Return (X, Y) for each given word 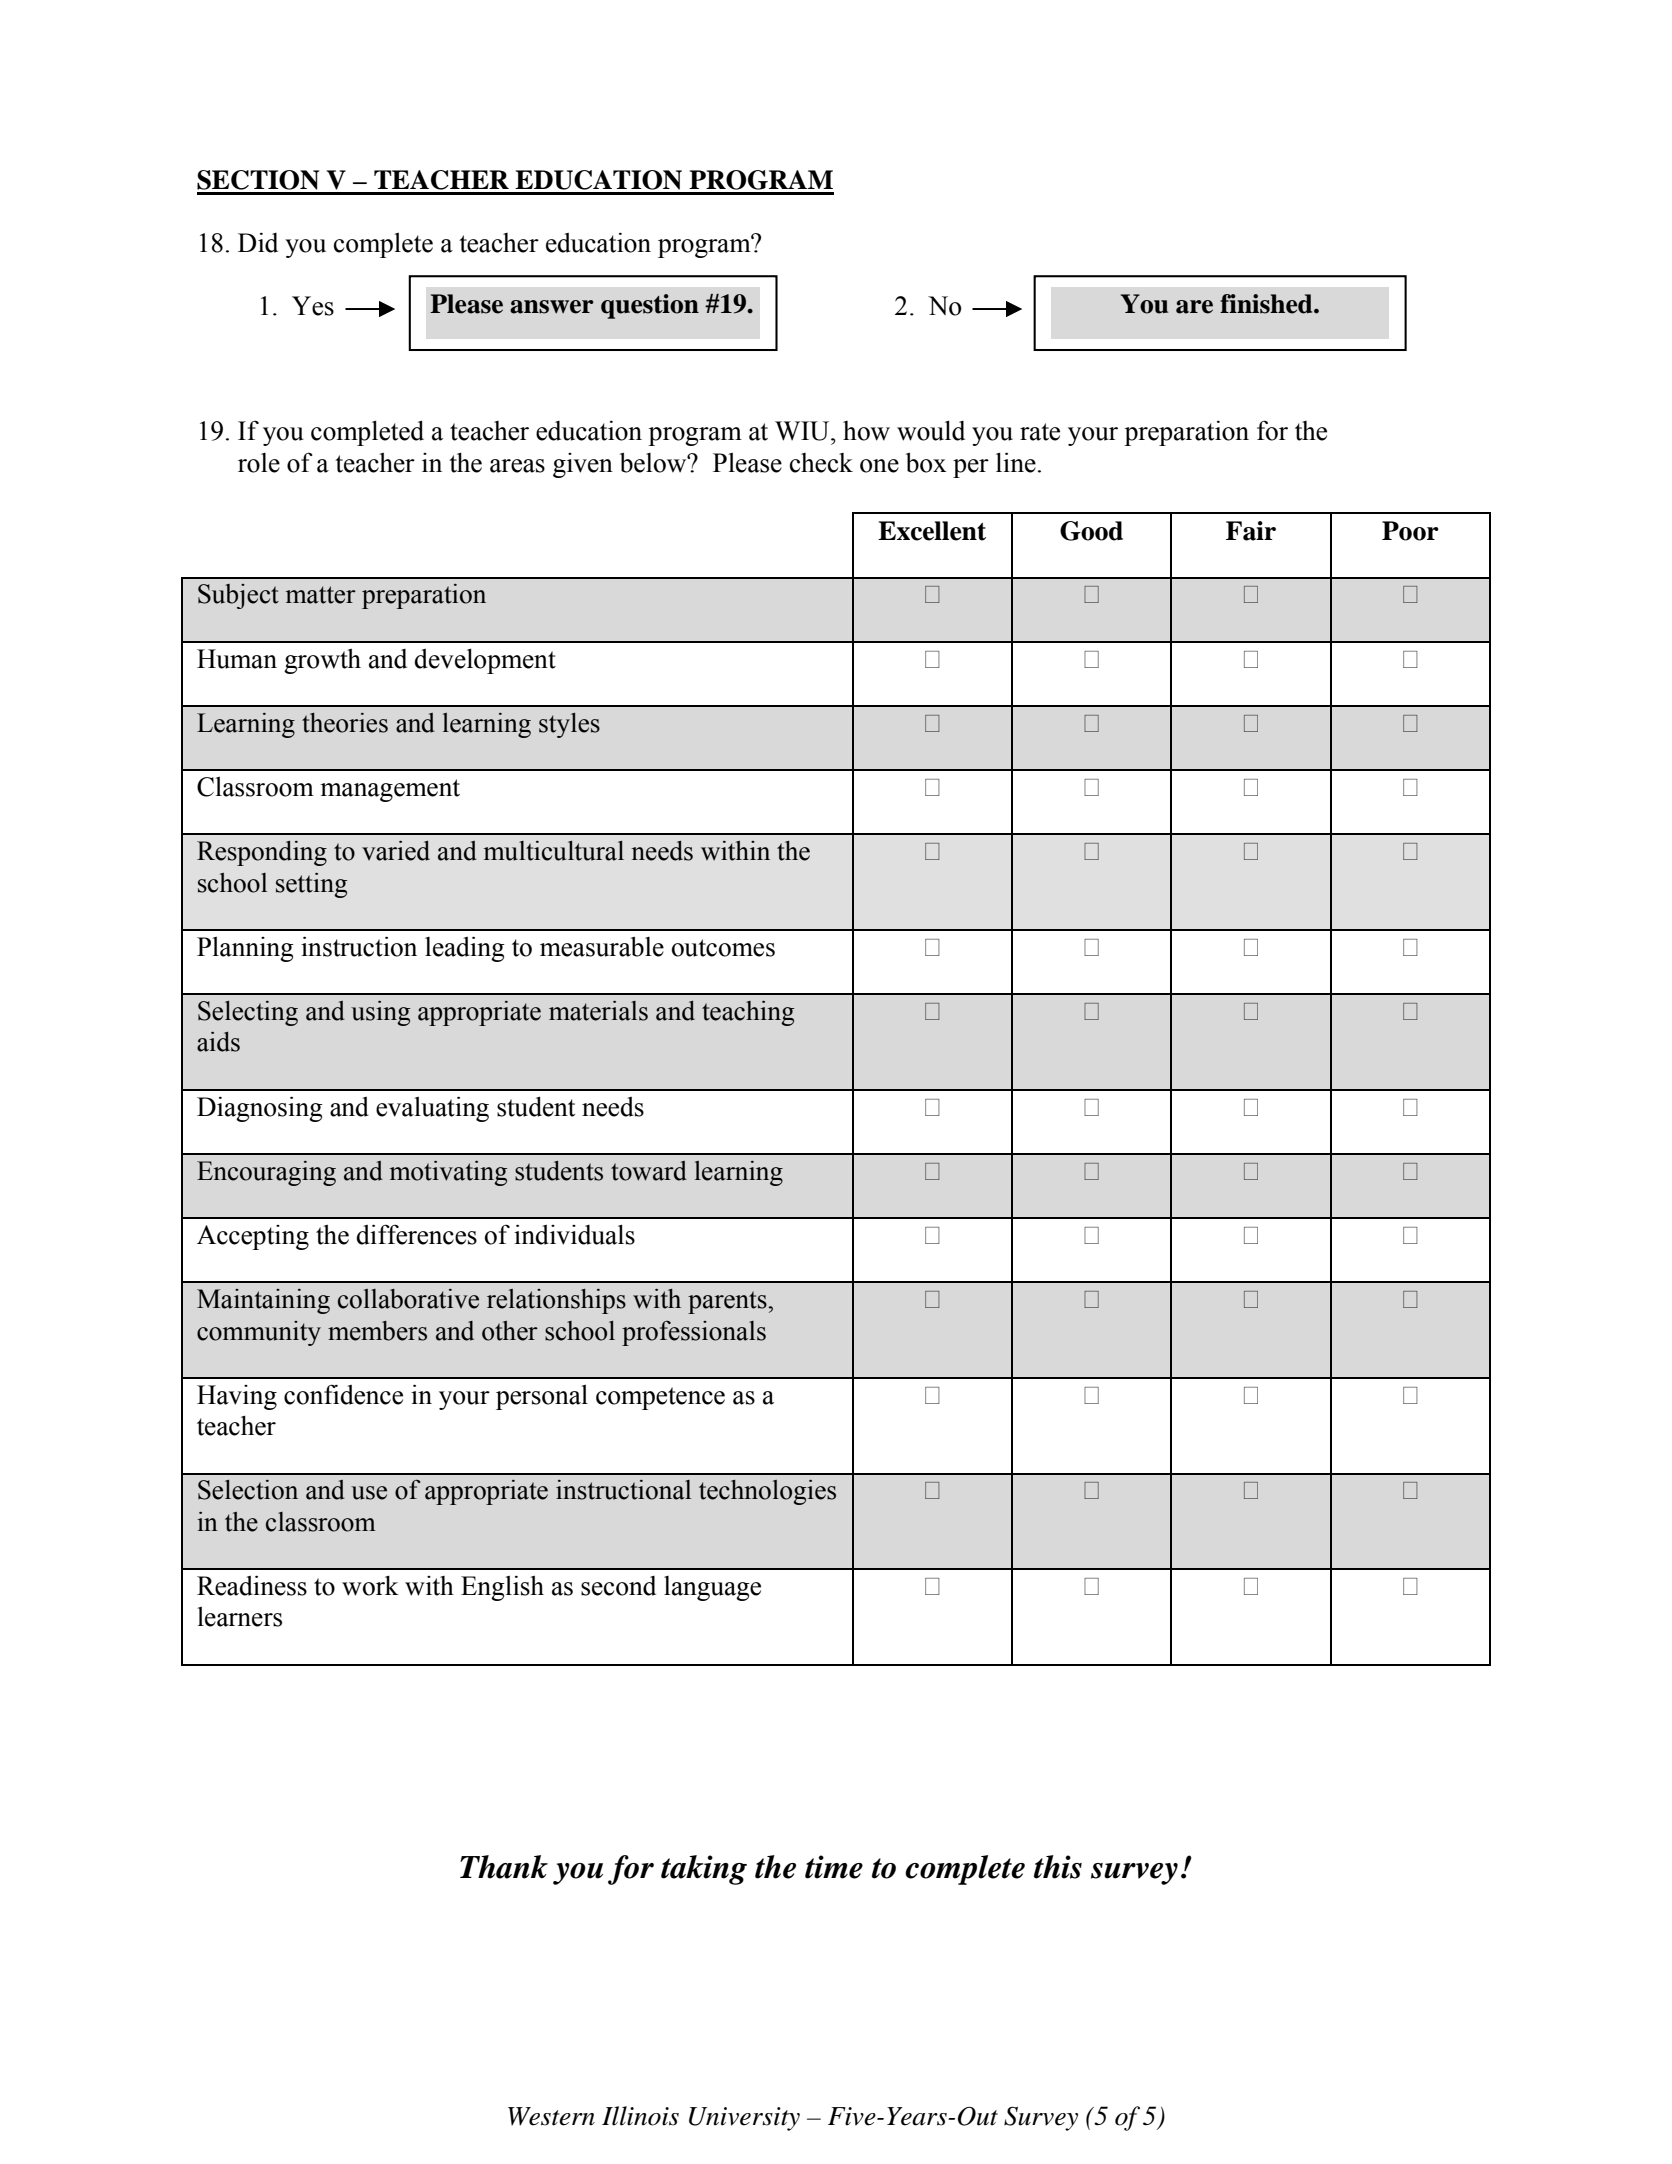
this (1058, 1867)
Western (551, 2116)
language (712, 1588)
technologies (767, 1492)
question (650, 306)
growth (322, 661)
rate (1040, 432)
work (370, 1585)
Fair (1251, 531)
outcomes (723, 948)
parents (728, 1302)
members (377, 1331)
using (380, 1013)
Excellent (932, 531)
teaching (748, 1013)
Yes (313, 306)
